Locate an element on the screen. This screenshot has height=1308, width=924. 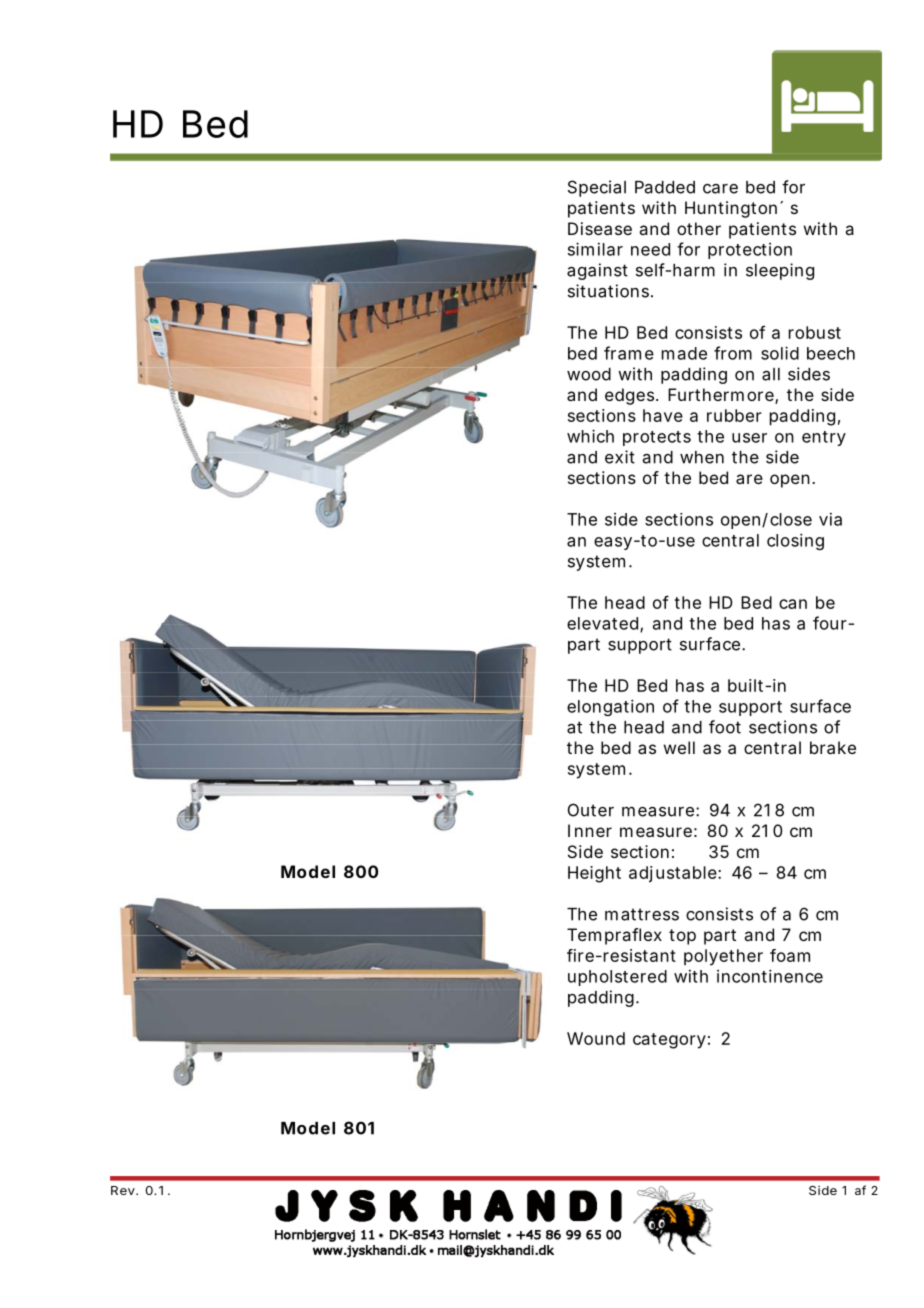
Disease is located at coordinates (600, 228).
